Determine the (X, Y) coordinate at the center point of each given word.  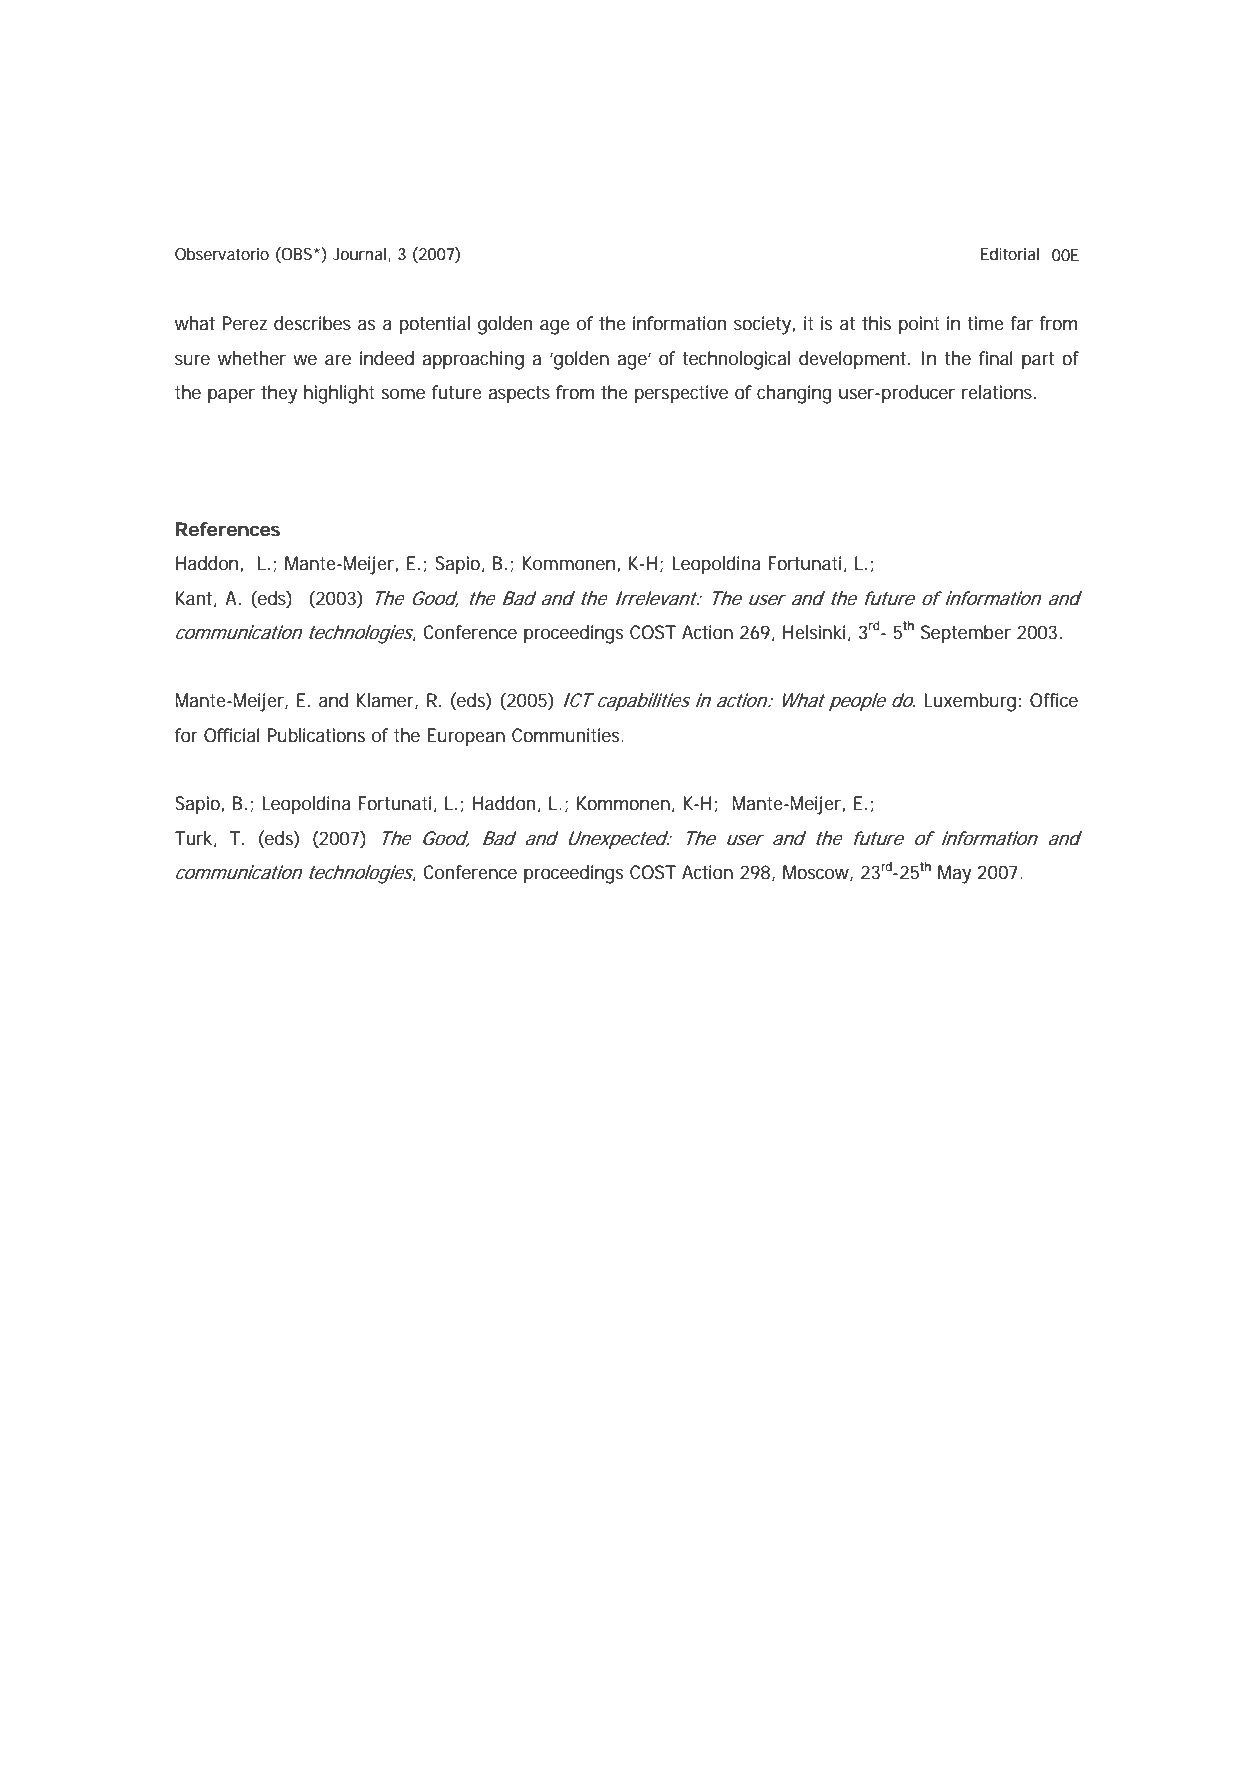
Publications (316, 735)
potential (434, 325)
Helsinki (814, 632)
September (966, 634)
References (228, 529)
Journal (361, 255)
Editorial (1010, 254)
